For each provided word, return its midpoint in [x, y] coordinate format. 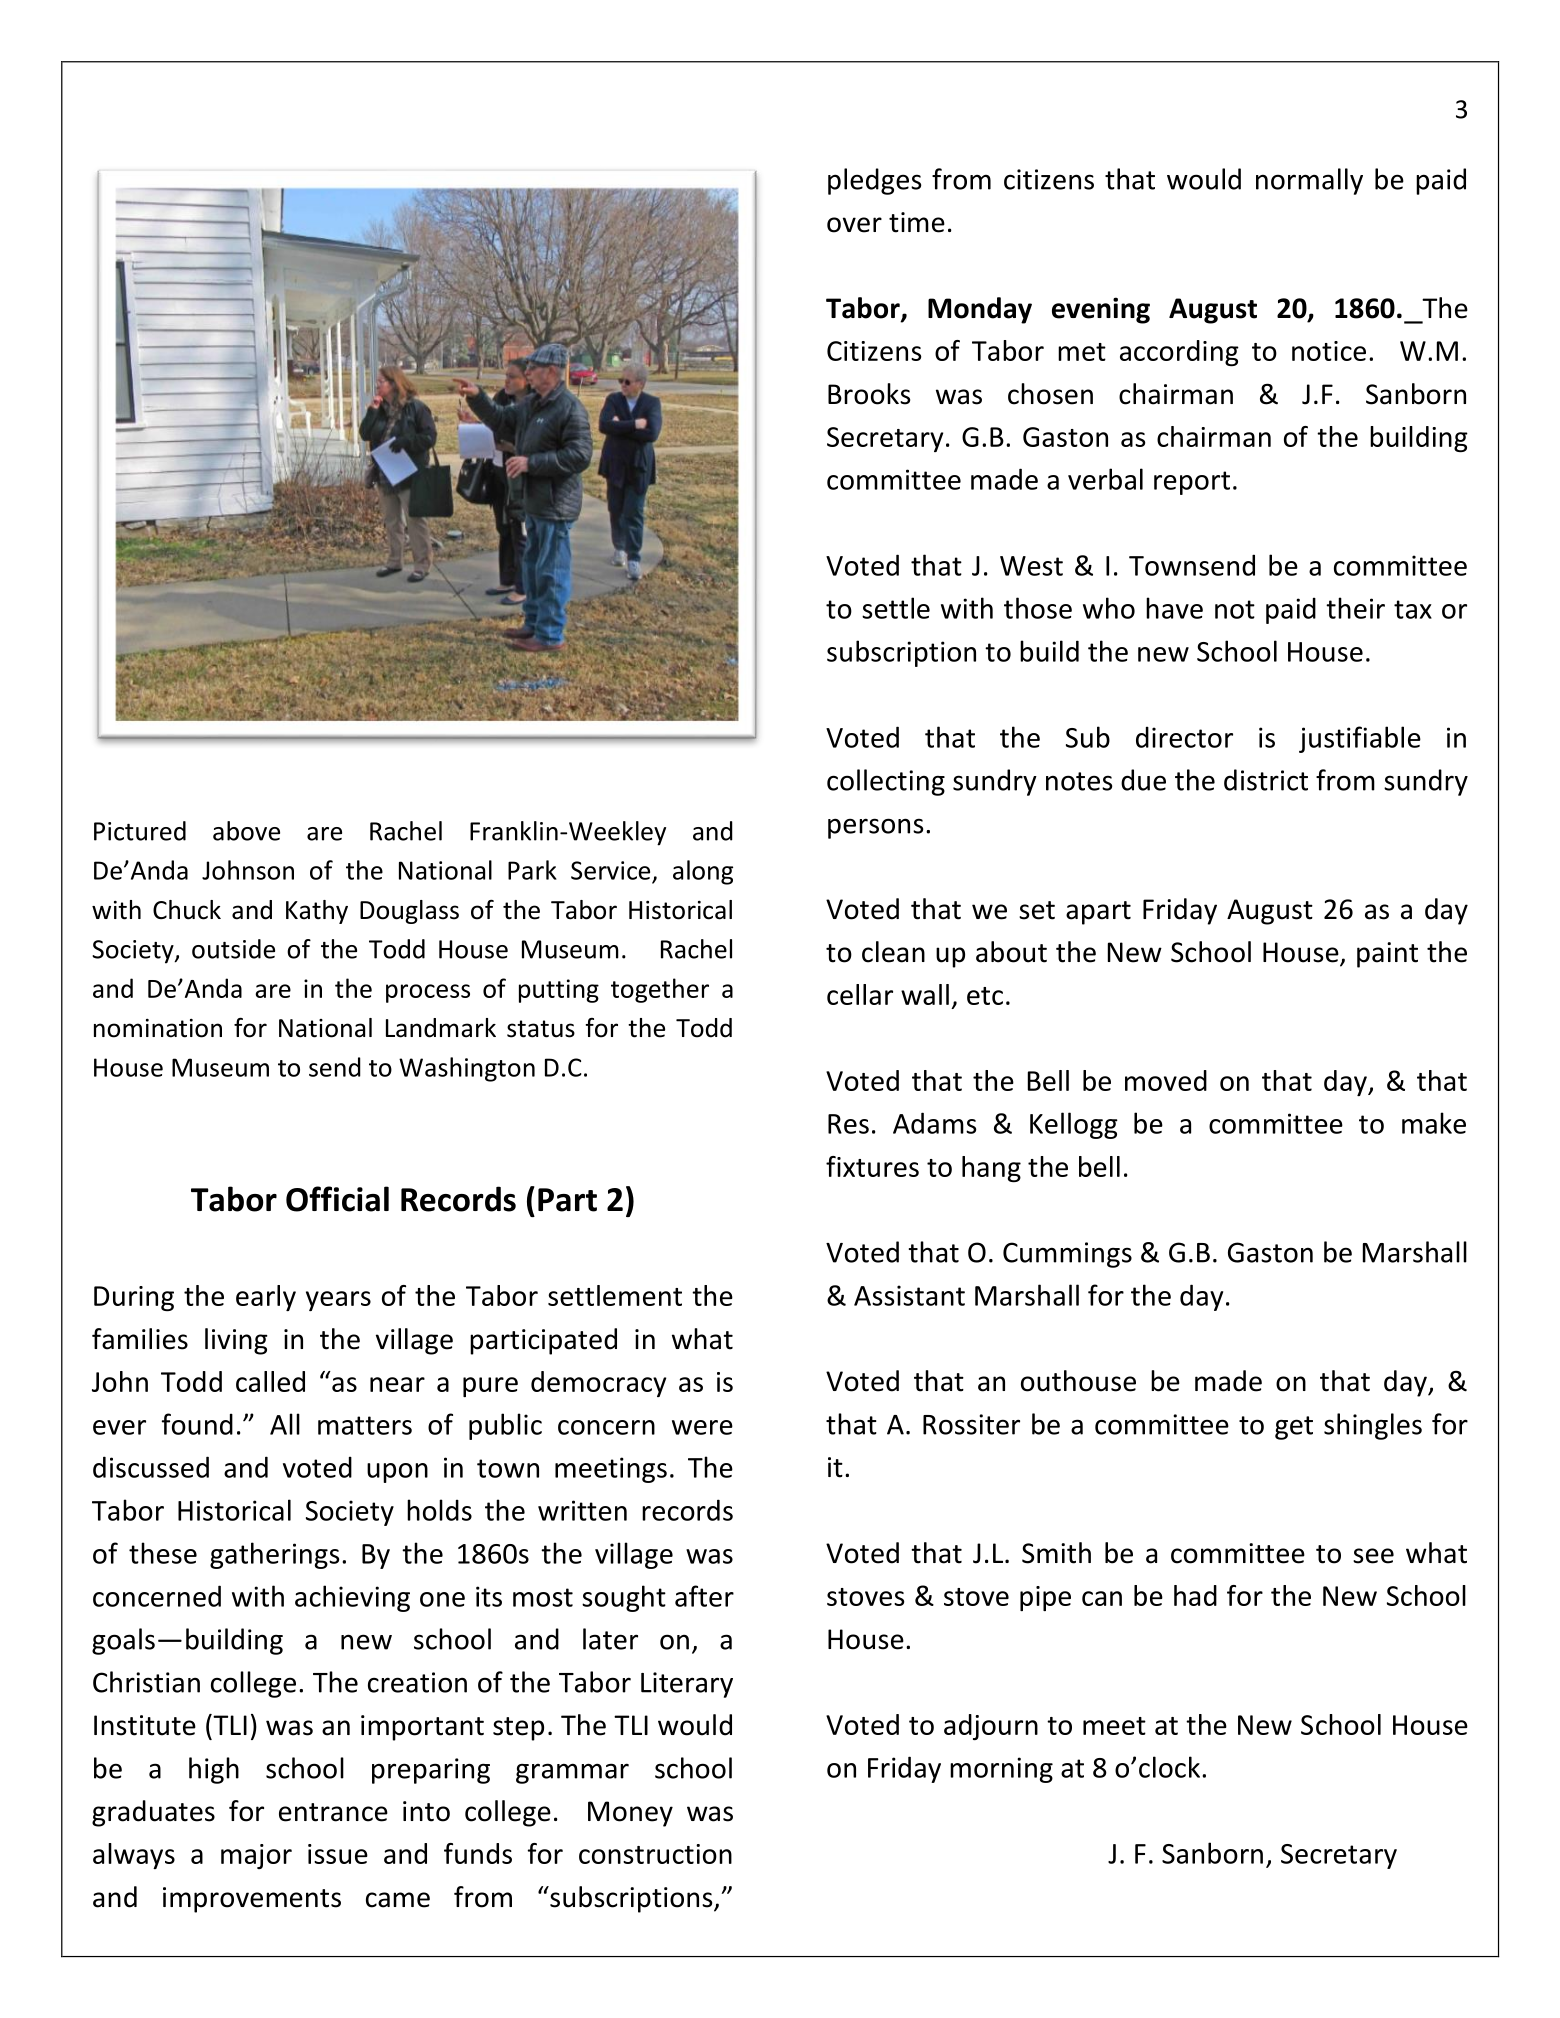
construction [655, 1854]
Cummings [1067, 1255]
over [854, 225]
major [256, 1856]
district [1266, 780]
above [246, 831]
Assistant [909, 1295]
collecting [886, 782]
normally [1309, 181]
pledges [874, 181]
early [266, 1298]
